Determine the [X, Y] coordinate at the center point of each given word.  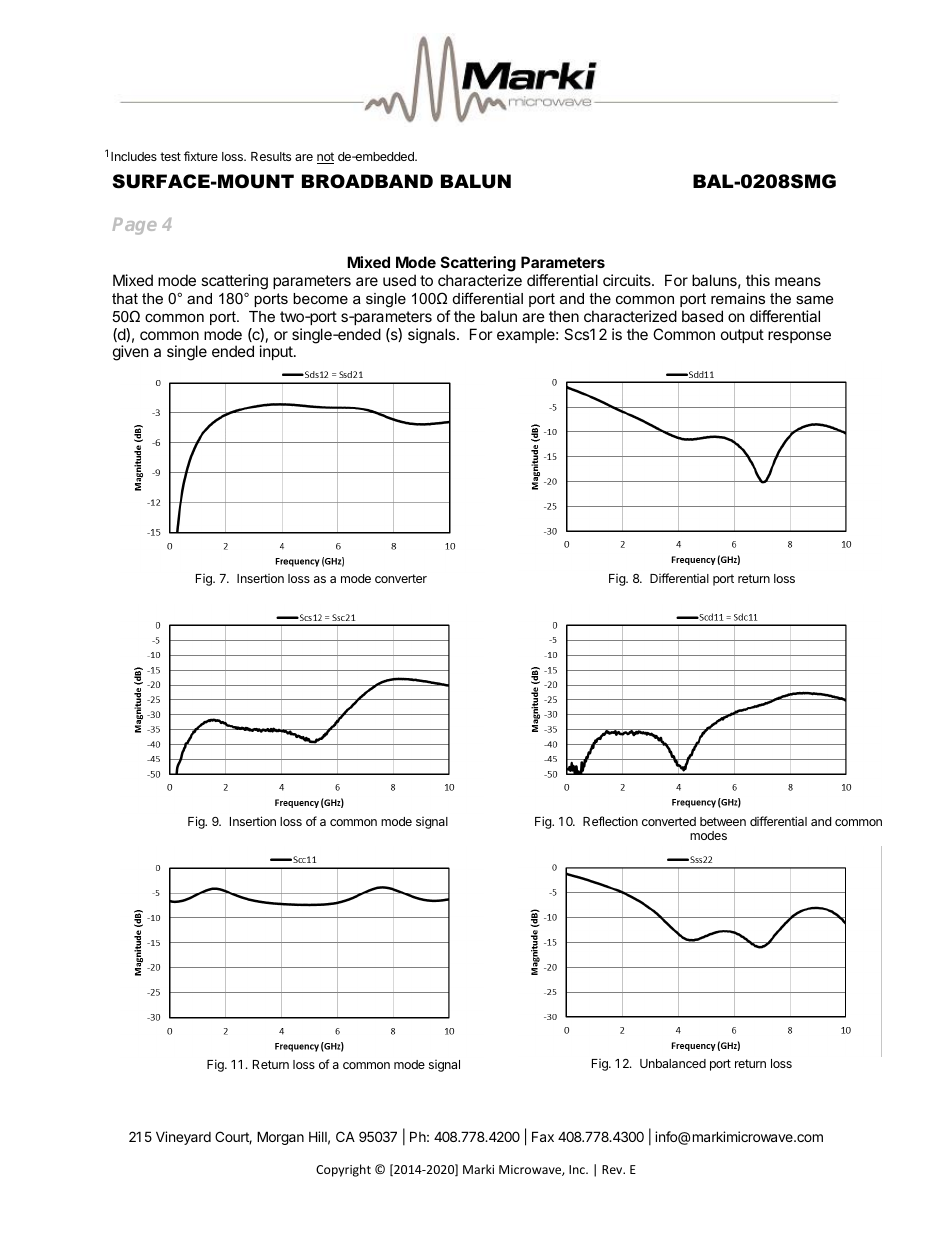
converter [401, 578]
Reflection [610, 821]
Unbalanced [673, 1063]
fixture [201, 156]
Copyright [343, 1170]
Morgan [280, 1138]
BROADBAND [367, 181]
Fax [543, 1136]
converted [669, 821]
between [723, 821]
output [742, 336]
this [758, 280]
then [564, 316]
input [277, 352]
